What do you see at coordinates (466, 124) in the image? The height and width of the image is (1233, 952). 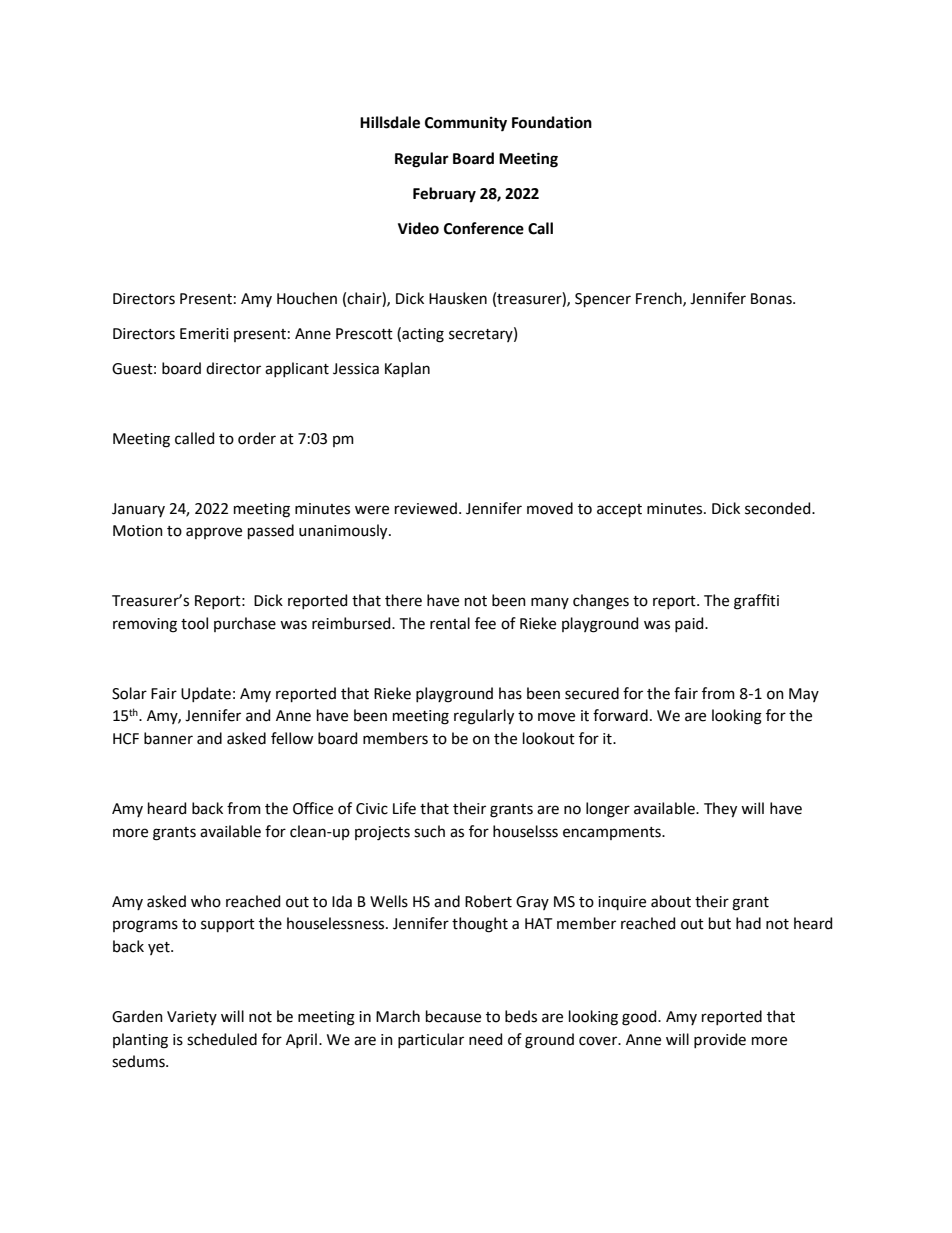 I see `Community` at bounding box center [466, 124].
